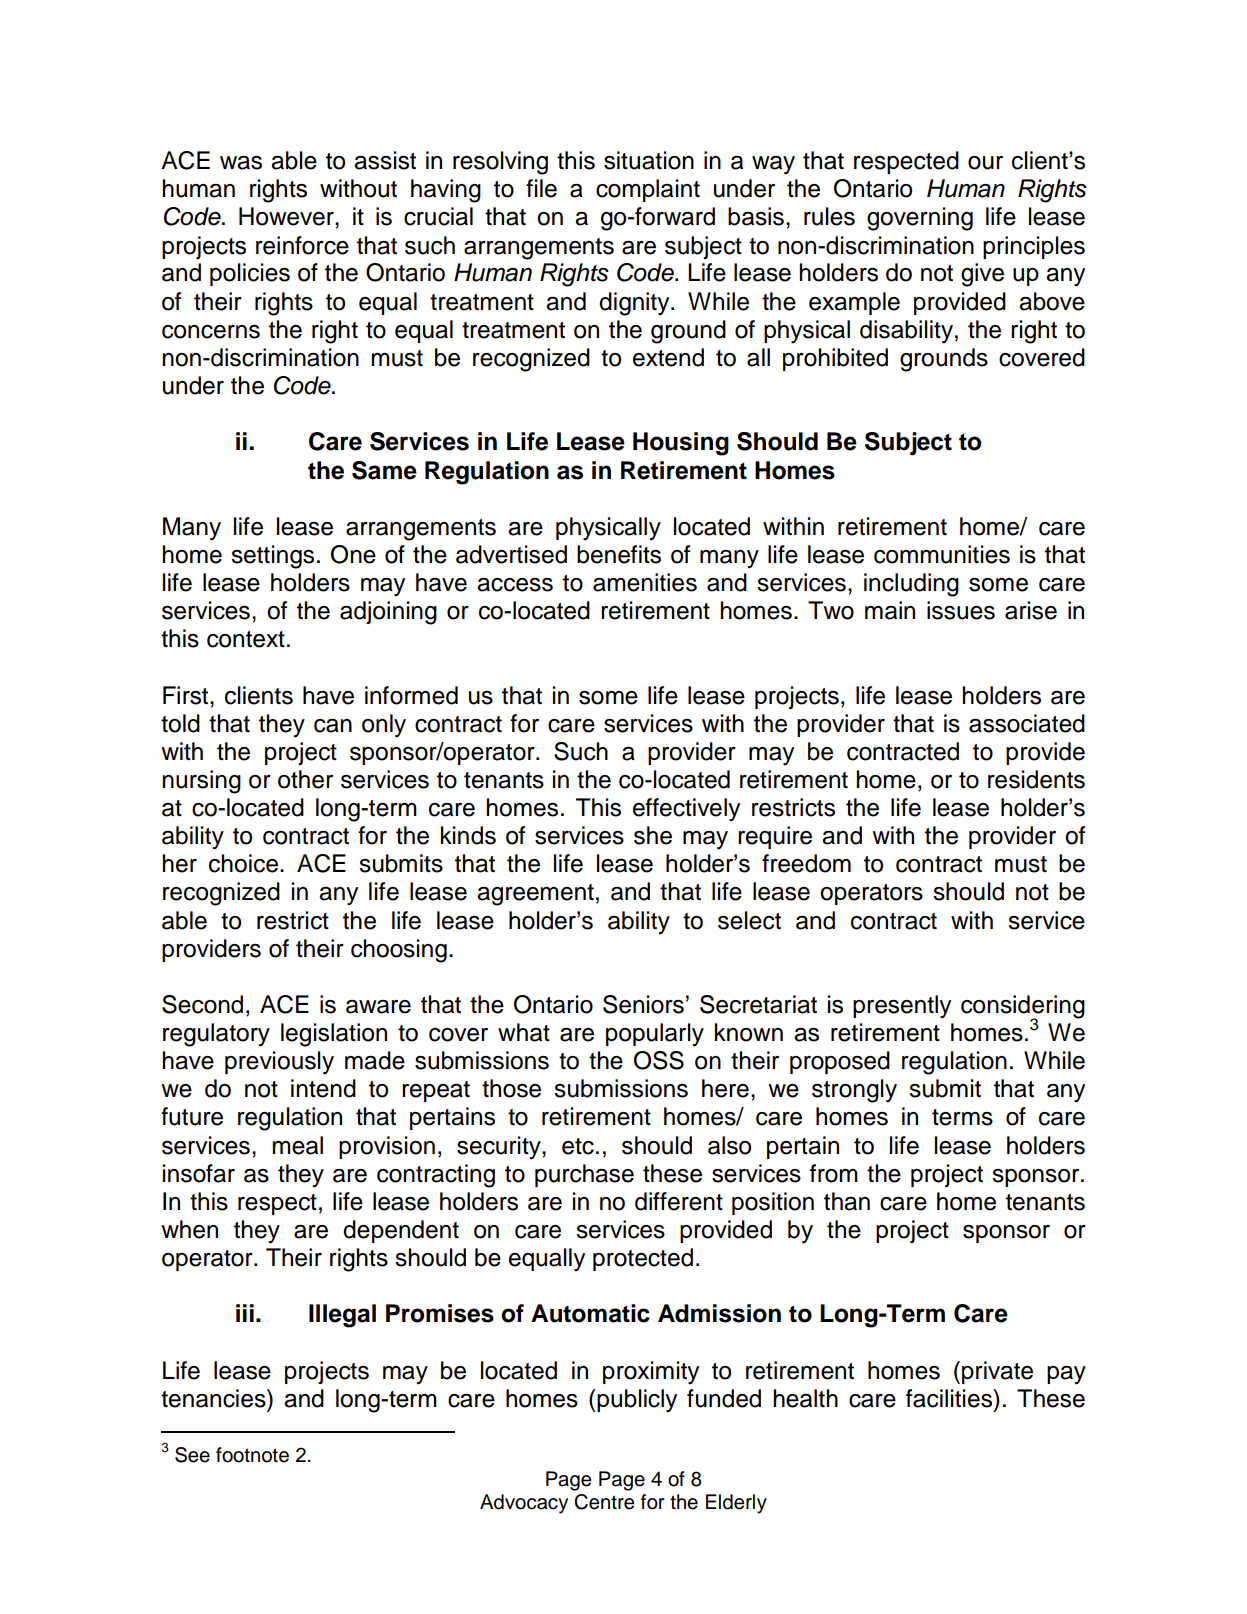  Describe the element at coordinates (653, 835) in the document. I see `she` at that location.
